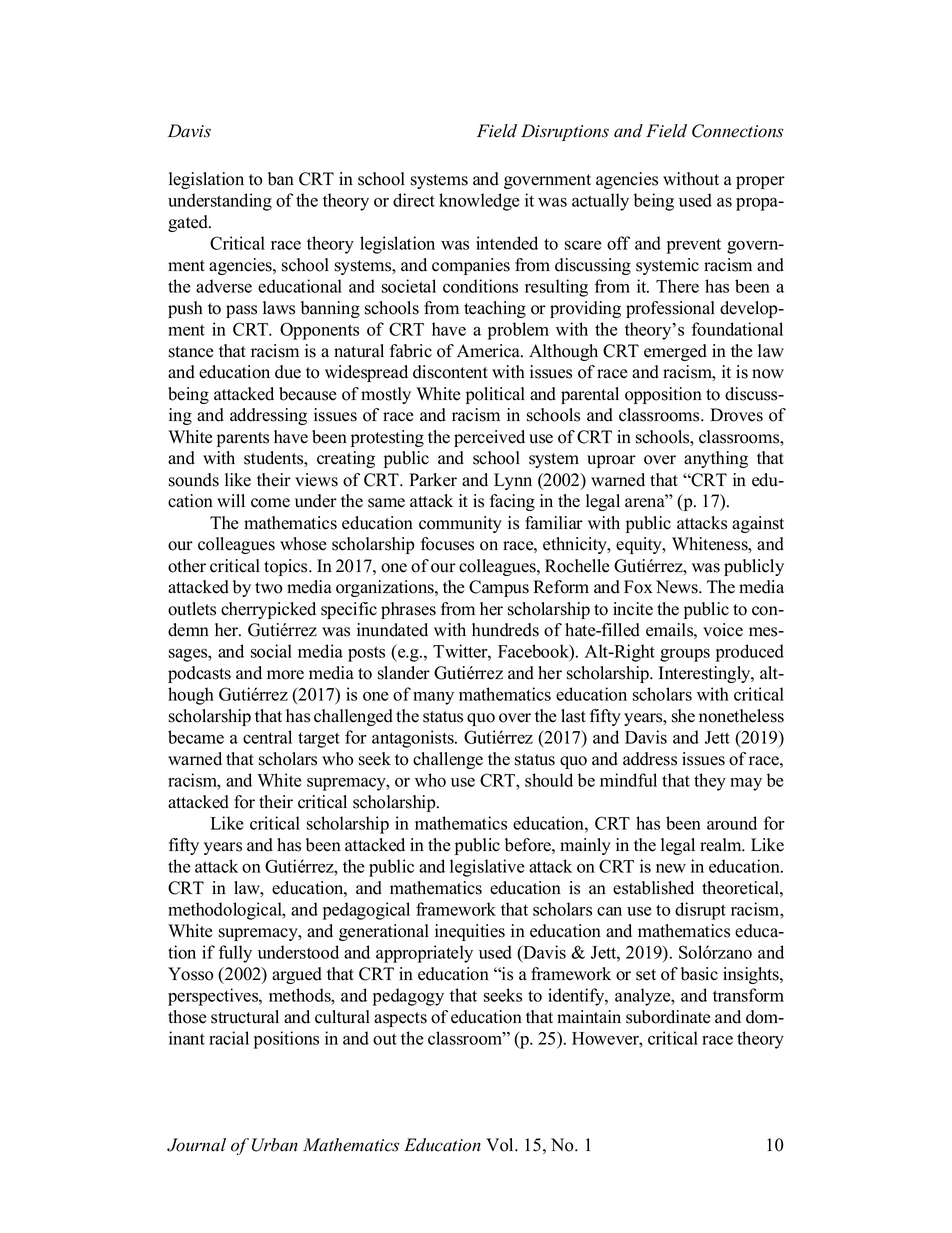 Image resolution: width=952 pixels, height=1233 pixels. Describe the element at coordinates (479, 202) in the screenshot. I see `knowledge` at that location.
